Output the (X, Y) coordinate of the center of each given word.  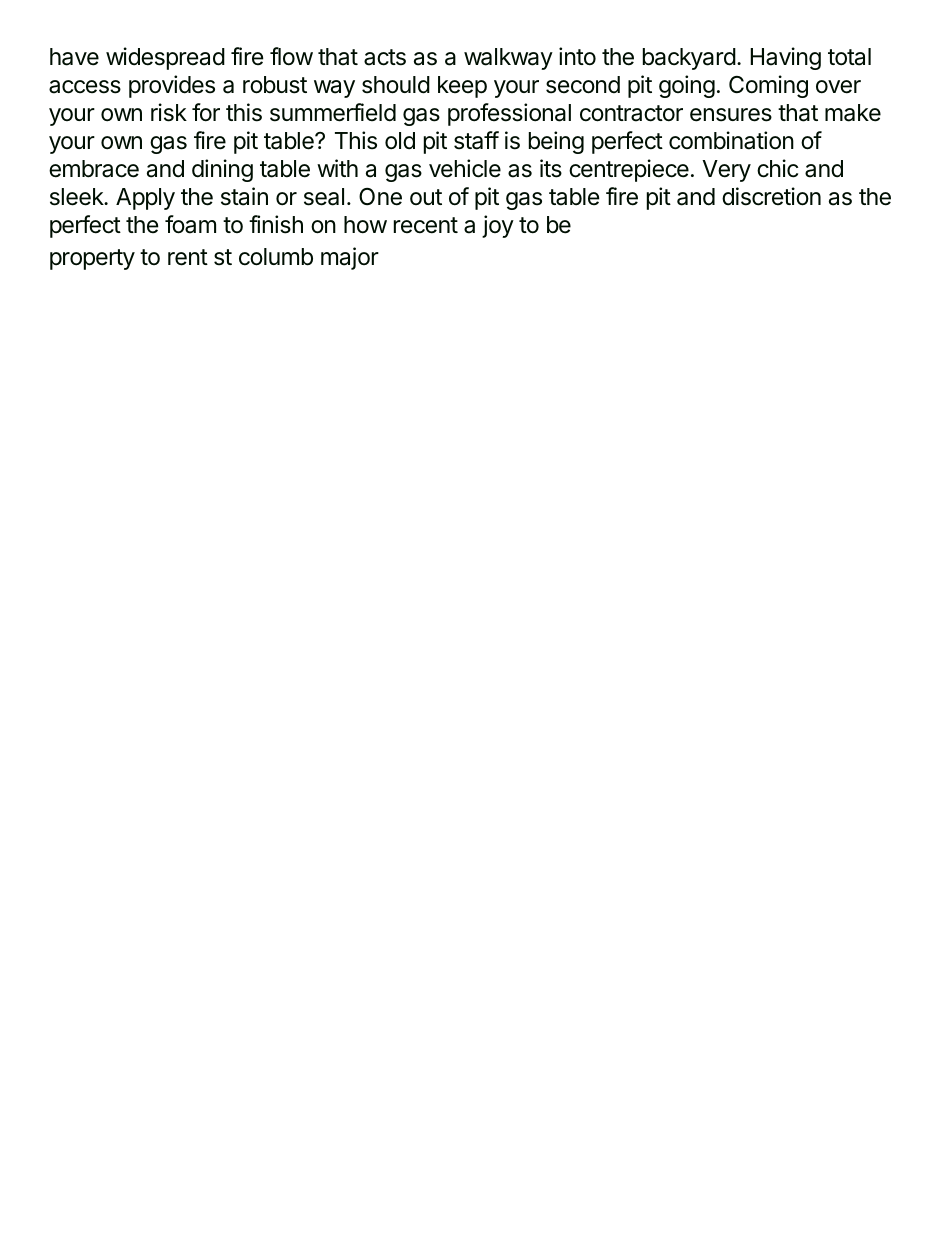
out (426, 197)
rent (188, 257)
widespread (165, 58)
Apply (145, 199)
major (350, 258)
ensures (731, 115)
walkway (508, 59)
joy (498, 226)
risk (169, 112)
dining (222, 170)
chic (777, 168)
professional (509, 114)
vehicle (465, 168)
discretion (771, 196)
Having (785, 58)
